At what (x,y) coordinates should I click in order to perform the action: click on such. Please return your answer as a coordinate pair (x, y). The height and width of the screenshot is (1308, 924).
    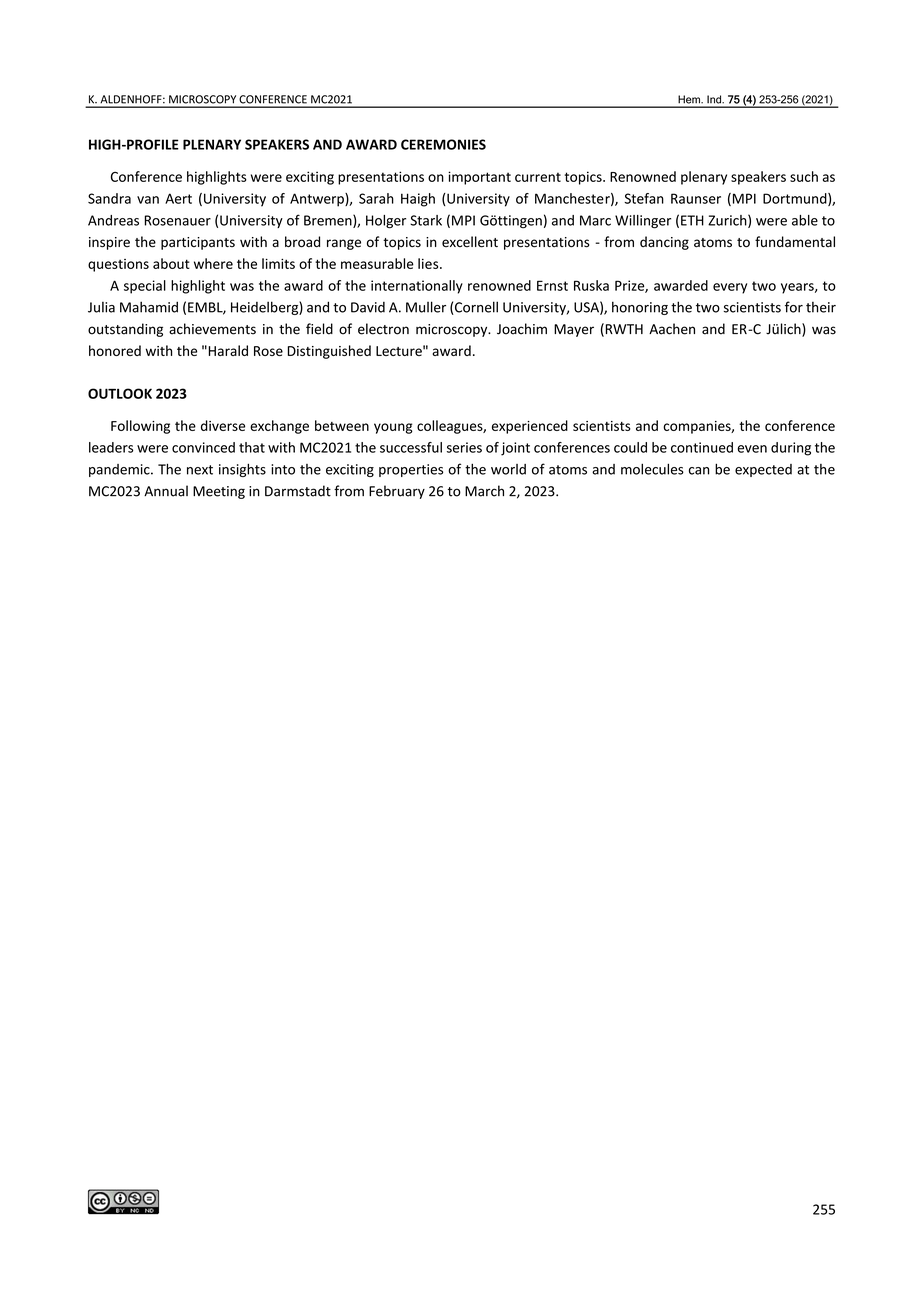
    Looking at the image, I should click on (804, 176).
